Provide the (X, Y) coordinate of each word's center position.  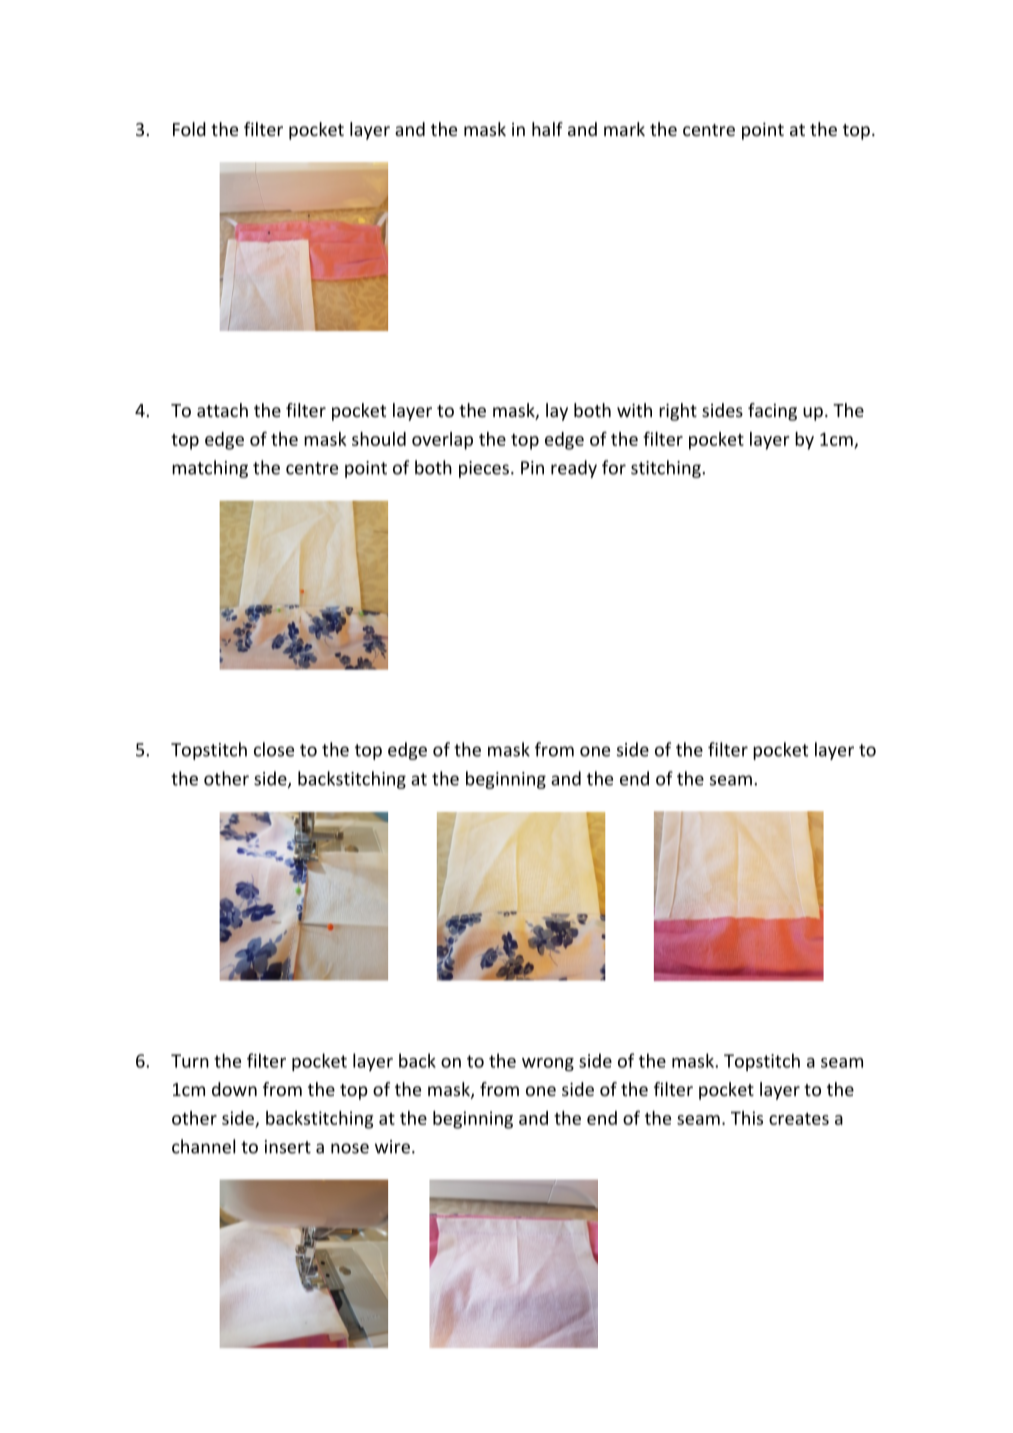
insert (288, 1147)
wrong (548, 1064)
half (547, 129)
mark (624, 129)
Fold (189, 129)
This (747, 1118)
